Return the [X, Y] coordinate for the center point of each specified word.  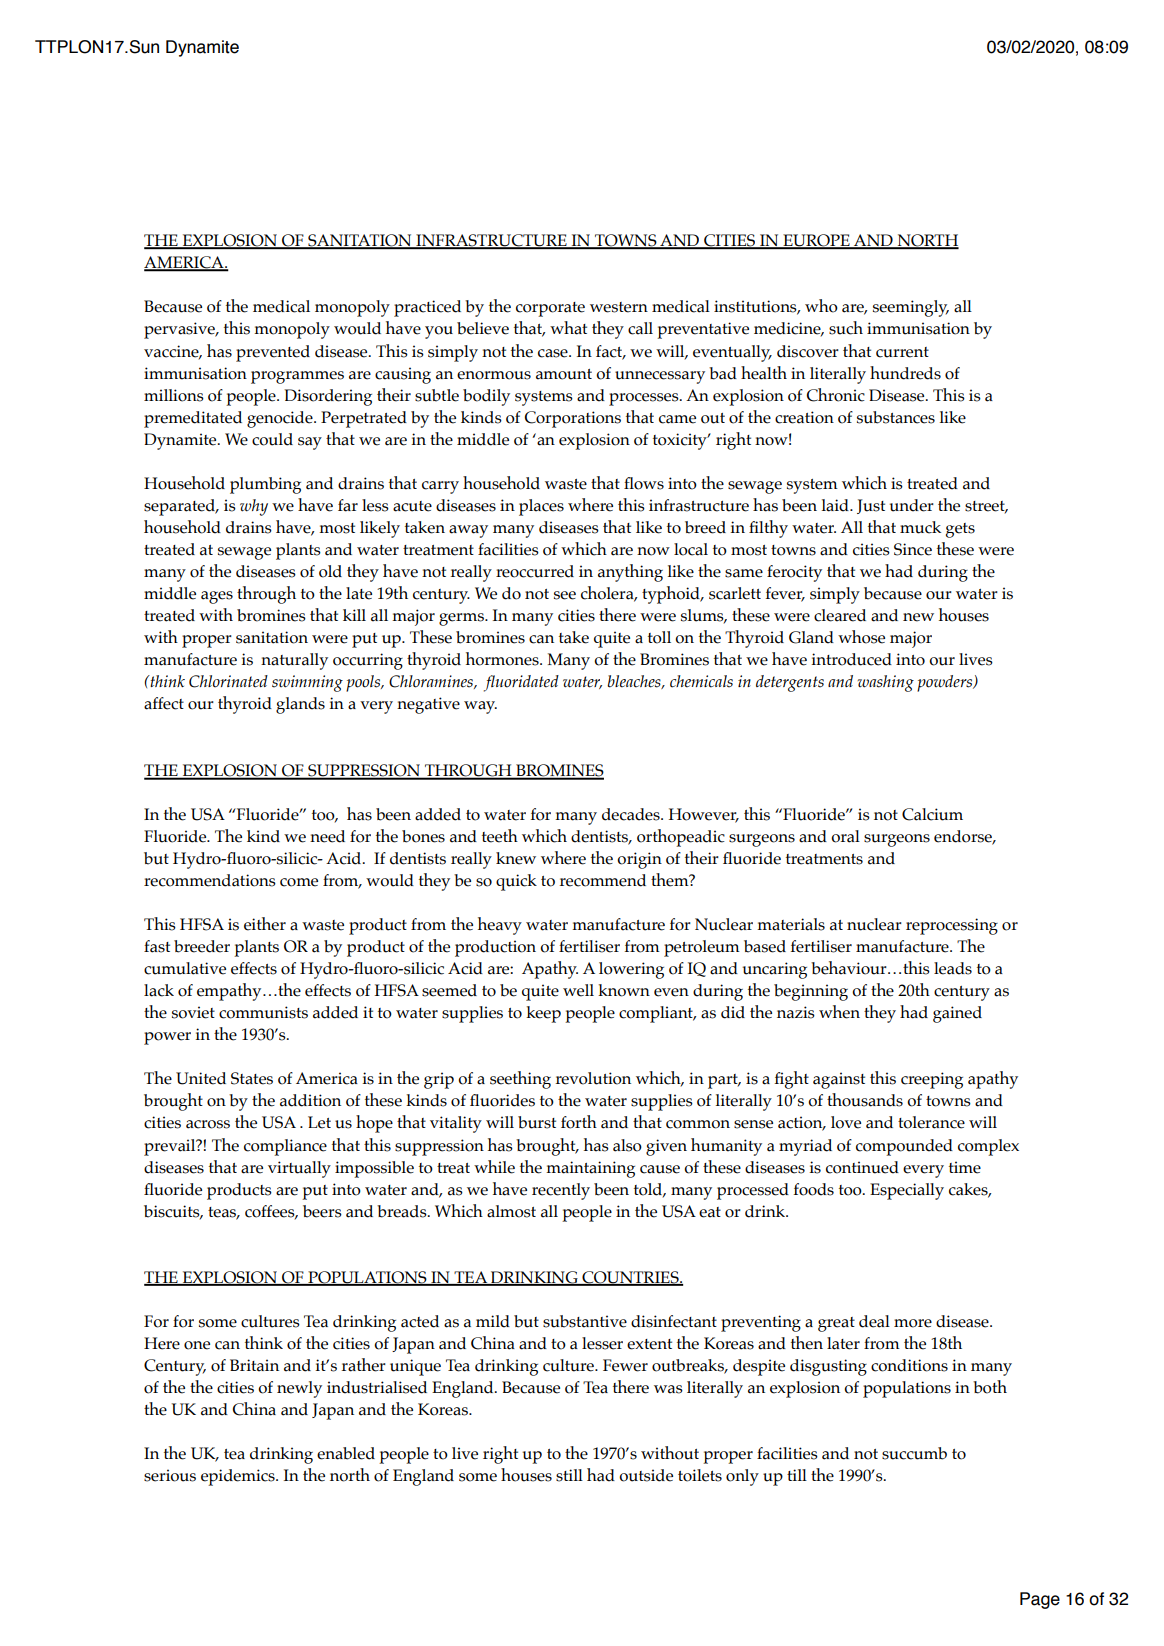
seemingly [911, 308]
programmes [297, 377]
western [619, 307]
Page [1040, 1600]
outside [646, 1475]
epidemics [239, 1477]
